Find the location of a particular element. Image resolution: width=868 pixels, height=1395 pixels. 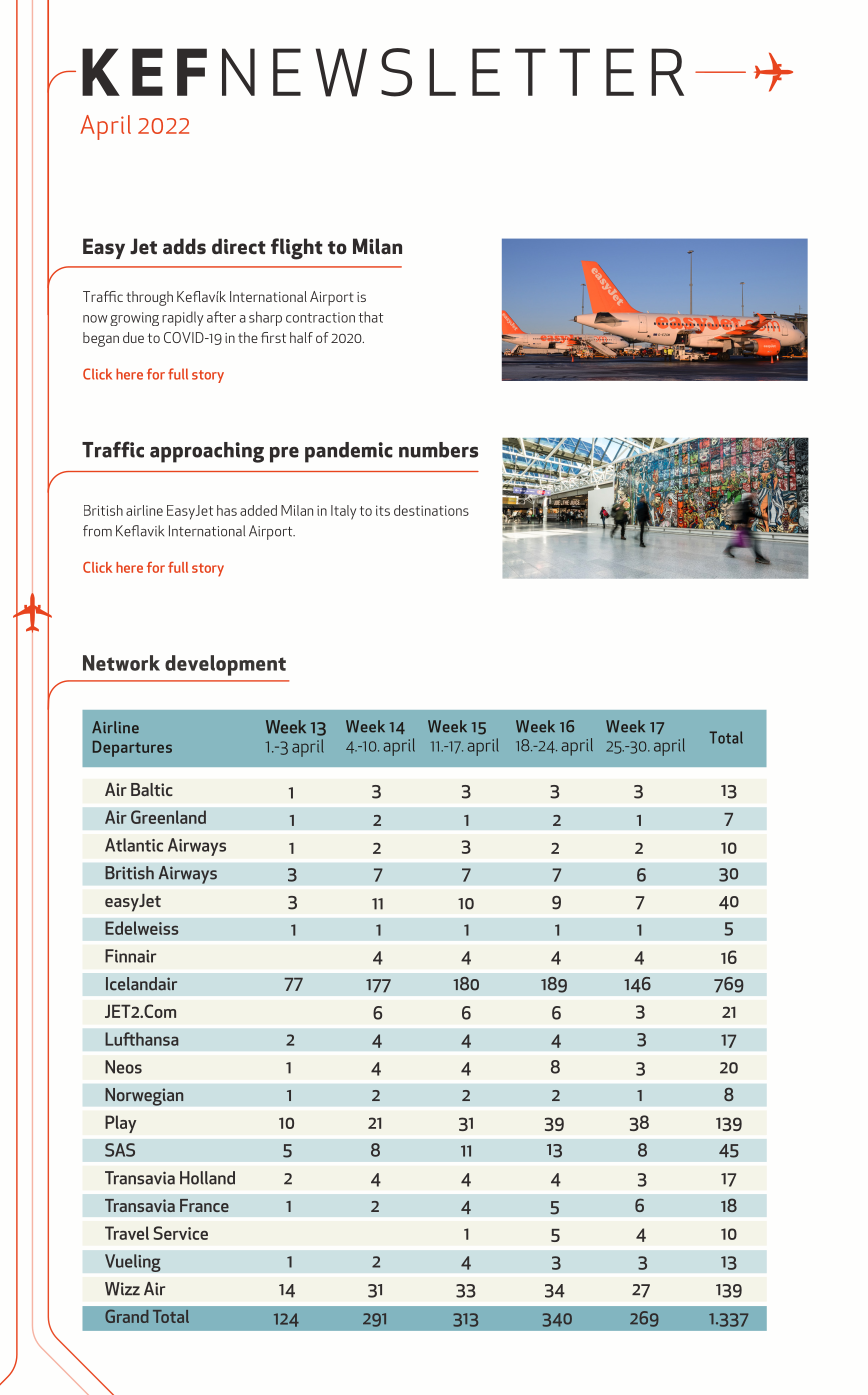

adds is located at coordinates (184, 246).
